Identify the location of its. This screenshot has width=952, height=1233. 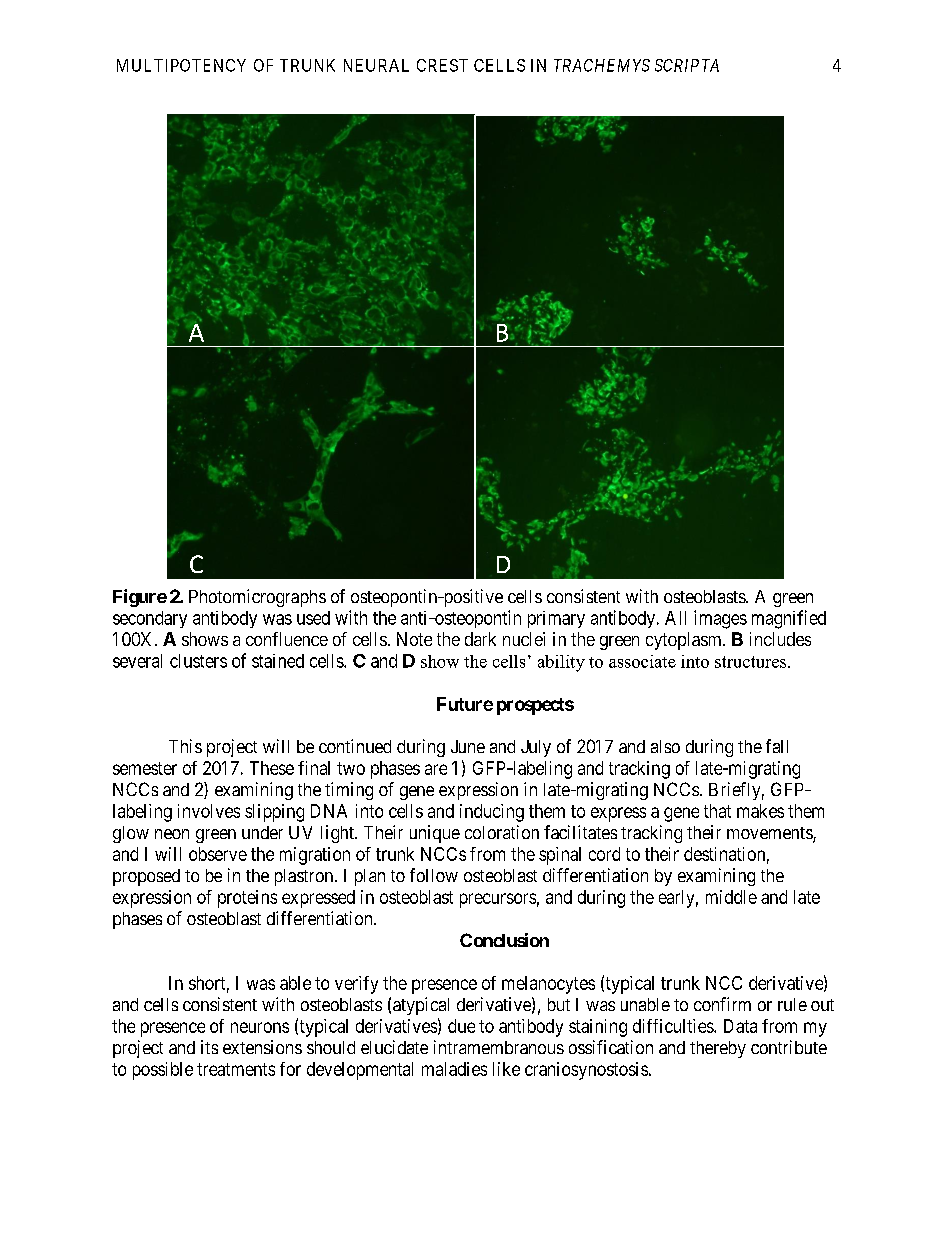
(209, 1047).
